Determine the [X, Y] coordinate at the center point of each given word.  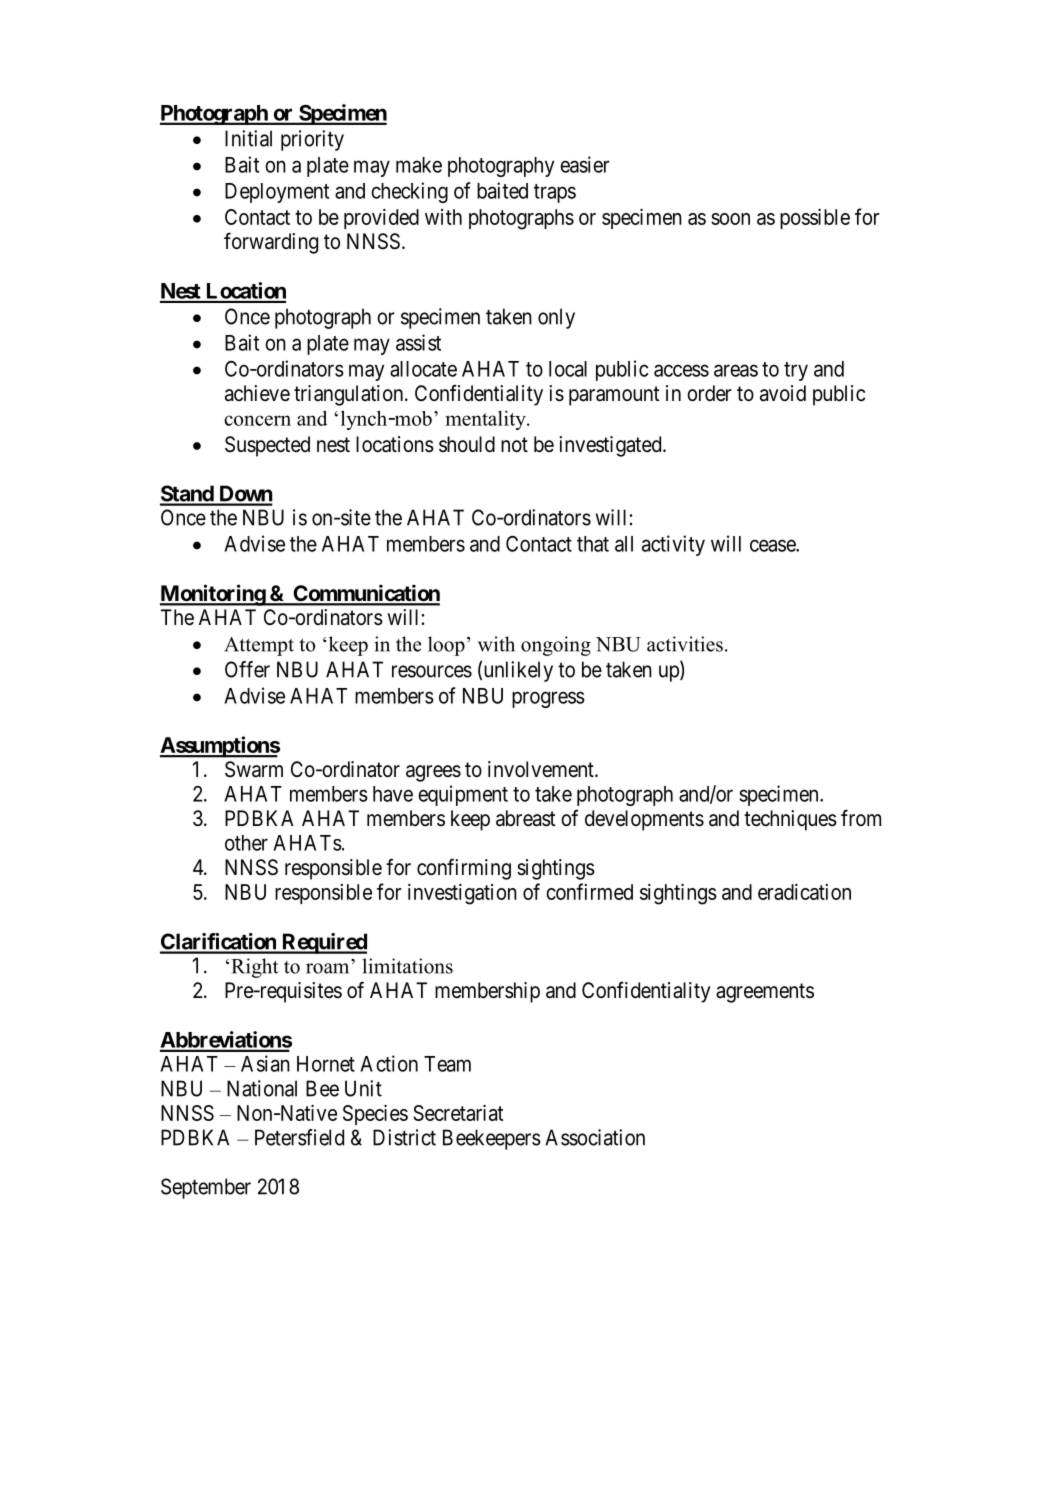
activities [685, 644]
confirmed [589, 891]
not [514, 444]
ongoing [556, 646]
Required [323, 943]
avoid [783, 393]
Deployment [277, 193]
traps [555, 193]
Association [595, 1137]
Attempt [259, 646]
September [206, 1188]
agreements [765, 993]
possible [815, 219]
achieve [257, 393]
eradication [804, 892]
